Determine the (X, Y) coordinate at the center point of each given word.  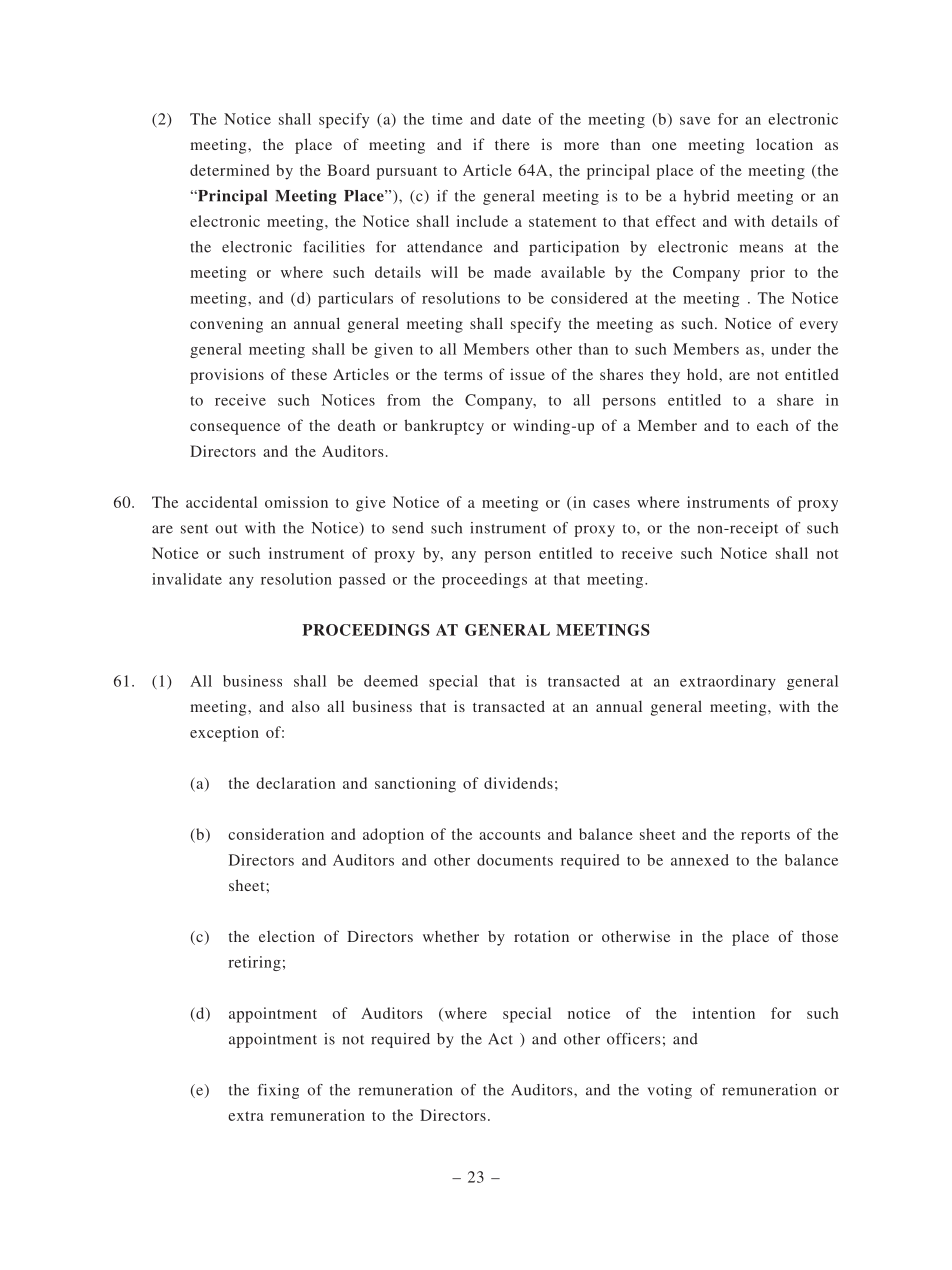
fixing (278, 1091)
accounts (510, 835)
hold (703, 374)
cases (611, 504)
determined (229, 170)
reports (765, 837)
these (309, 374)
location (784, 144)
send (408, 528)
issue (527, 374)
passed (362, 580)
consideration (276, 834)
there (512, 144)
